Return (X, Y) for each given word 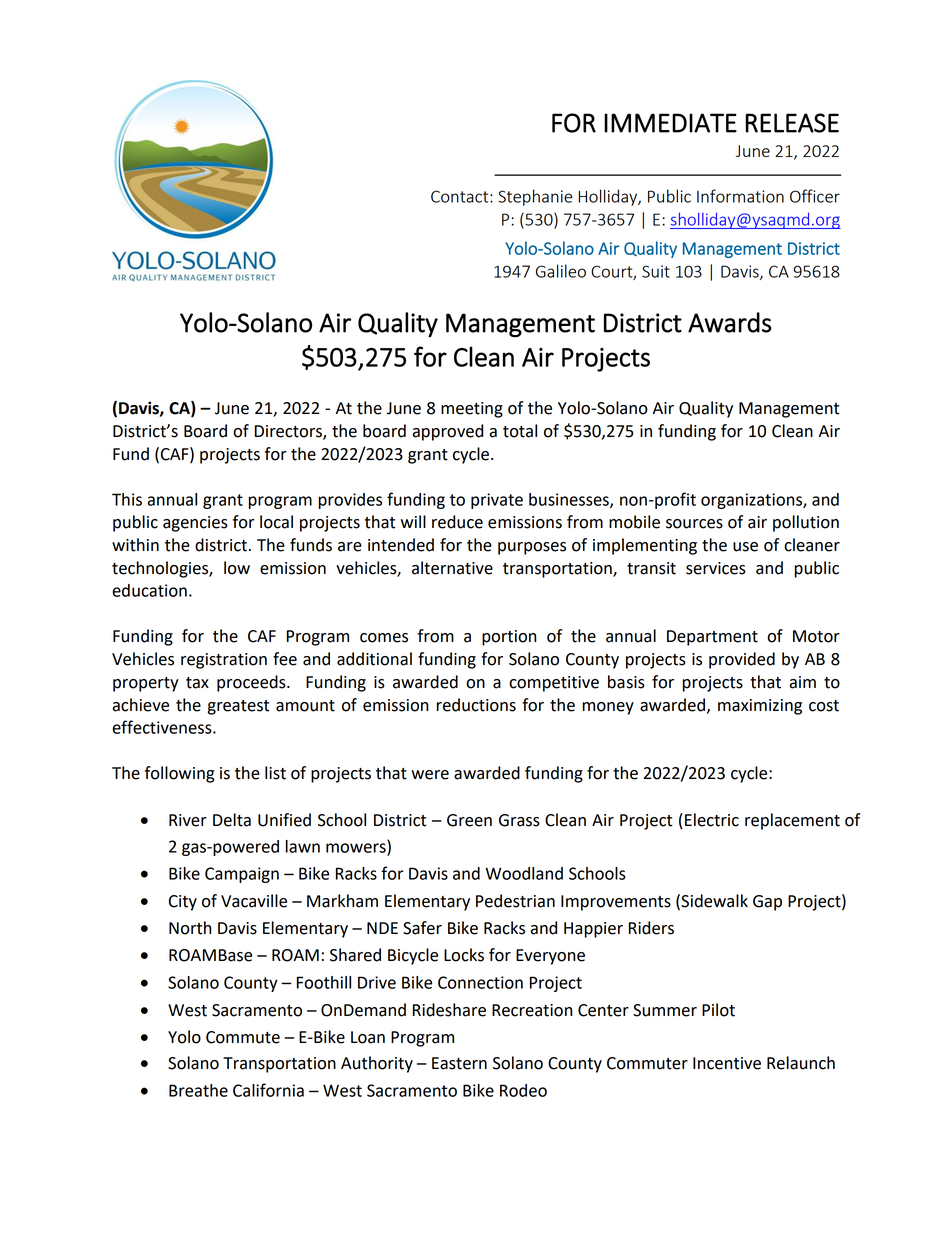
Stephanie (535, 197)
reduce (457, 522)
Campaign (242, 875)
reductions (476, 705)
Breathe (198, 1090)
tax (197, 683)
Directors (289, 432)
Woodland (524, 873)
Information (740, 196)
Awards (730, 322)
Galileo (561, 271)
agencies (195, 524)
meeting (472, 410)
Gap (767, 903)
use (745, 547)
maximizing (760, 707)
